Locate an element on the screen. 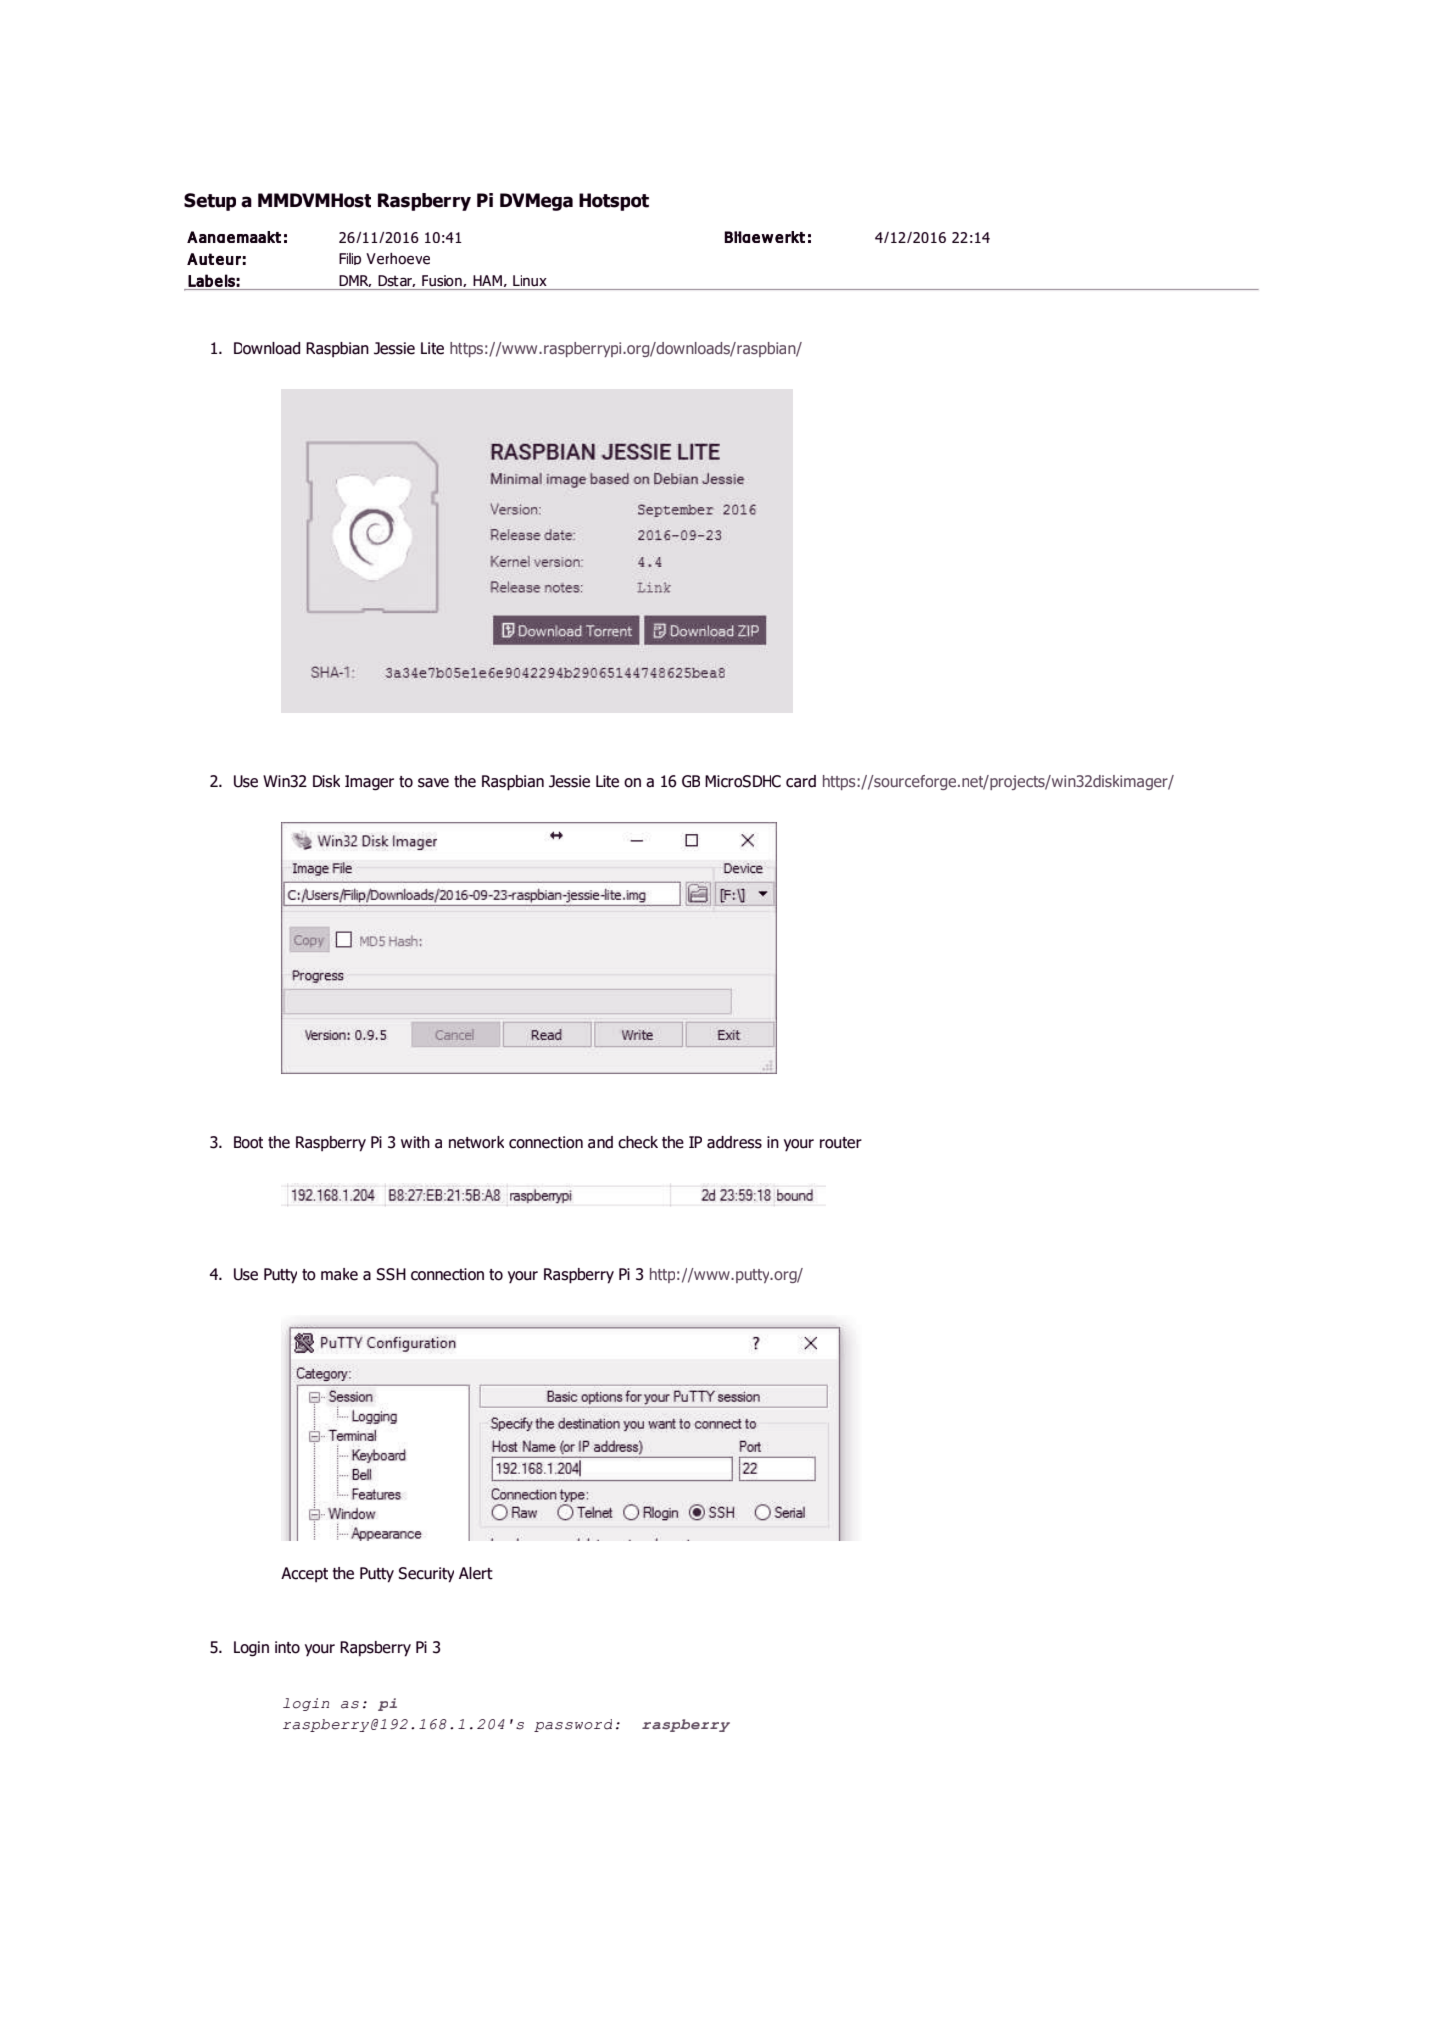 The image size is (1444, 2042). save is located at coordinates (433, 783).
